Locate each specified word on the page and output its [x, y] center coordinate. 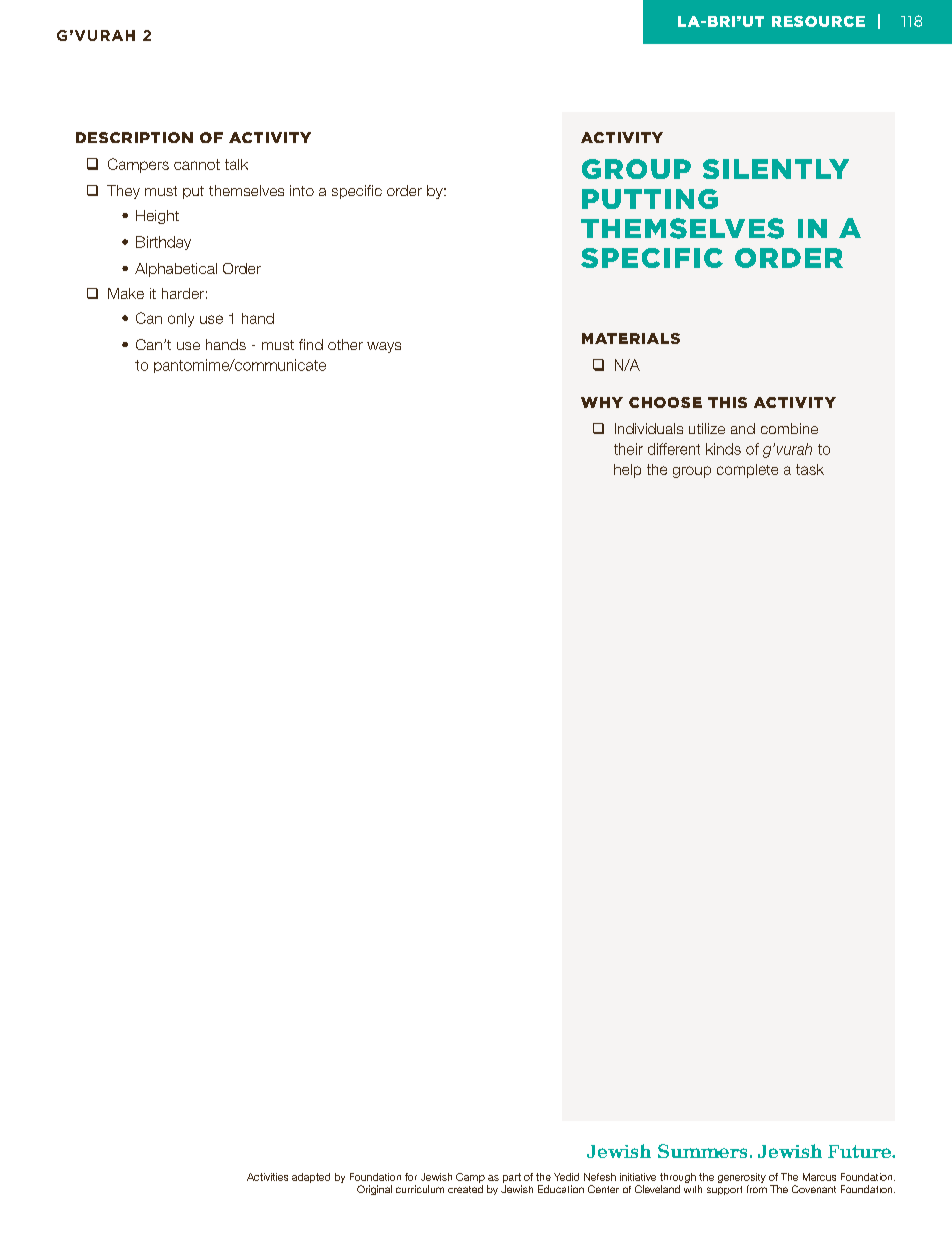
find [311, 344]
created [465, 1189]
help [627, 471]
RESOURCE [818, 21]
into [302, 190]
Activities [267, 1177]
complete [747, 471]
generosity [742, 1179]
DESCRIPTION [134, 137]
